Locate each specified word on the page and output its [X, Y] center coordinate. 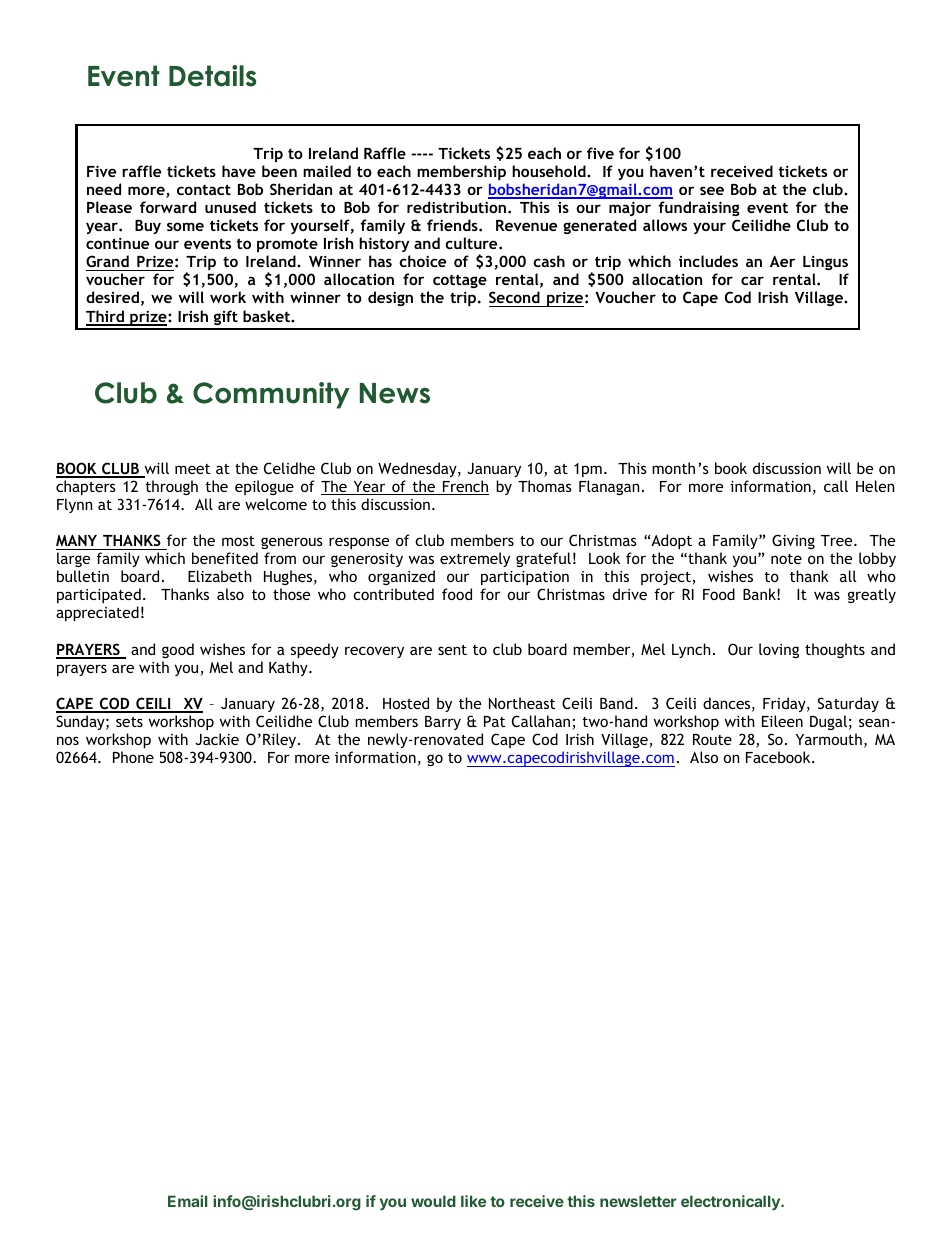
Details [212, 76]
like [473, 1201]
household [550, 171]
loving [779, 650]
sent [452, 650]
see [712, 190]
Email [187, 1201]
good [178, 650]
